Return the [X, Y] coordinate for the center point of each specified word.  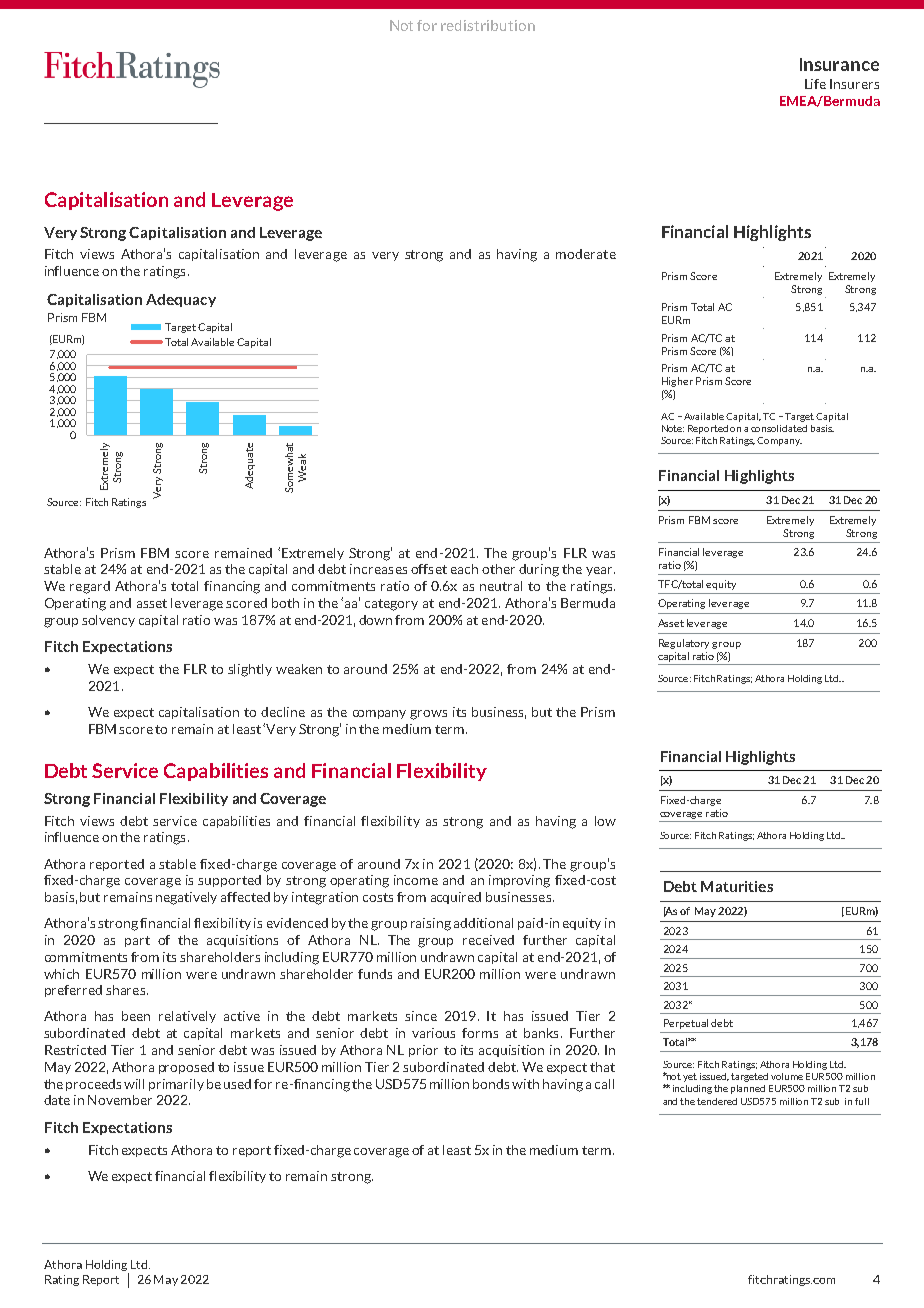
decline [283, 712]
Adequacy [181, 300]
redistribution [488, 25]
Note [673, 428]
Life [815, 84]
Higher [677, 382]
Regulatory [684, 644]
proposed [186, 1068]
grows [428, 715]
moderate [586, 254]
